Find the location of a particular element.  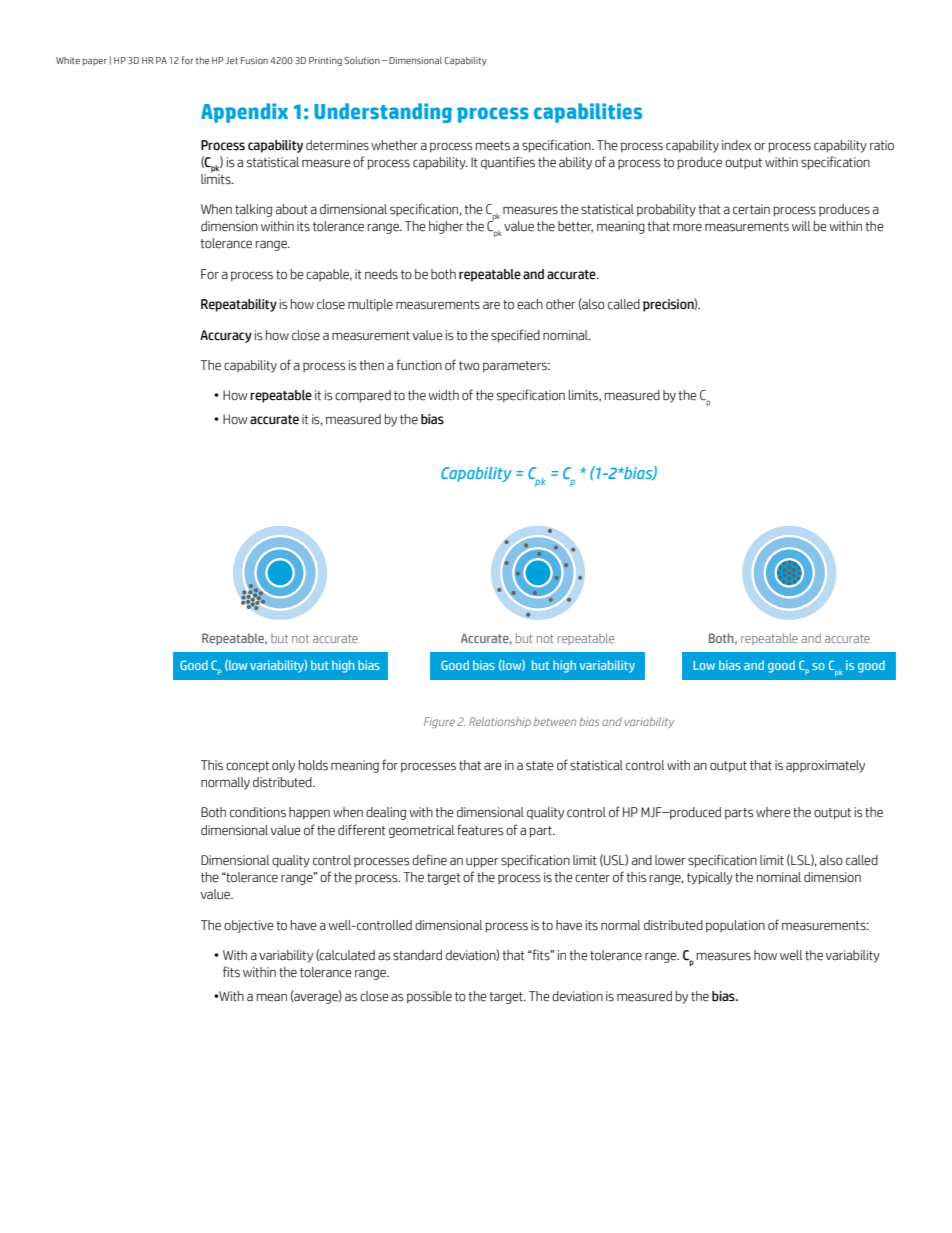

Understanding is located at coordinates (383, 113).
